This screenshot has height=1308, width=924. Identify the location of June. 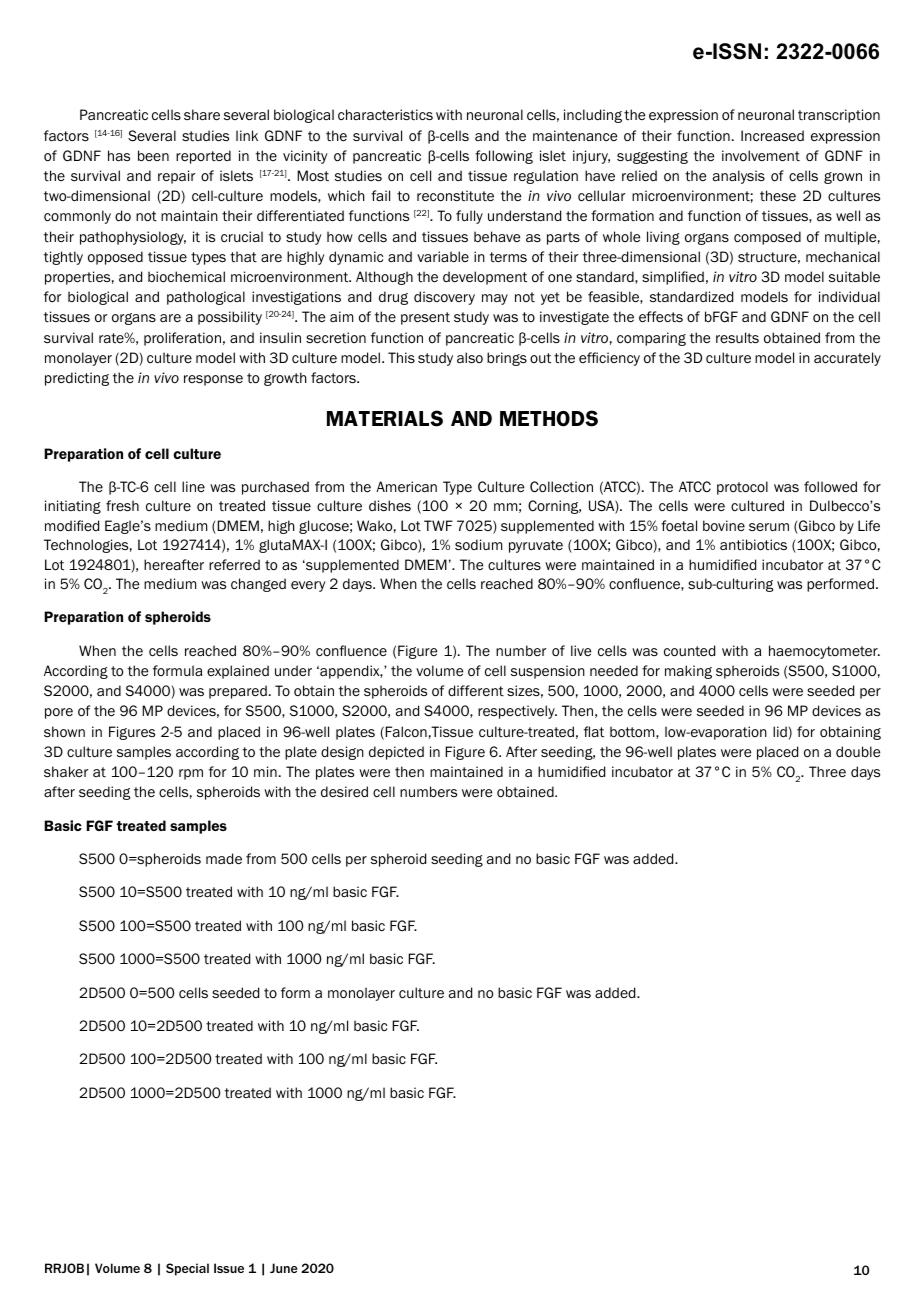
(284, 1268).
